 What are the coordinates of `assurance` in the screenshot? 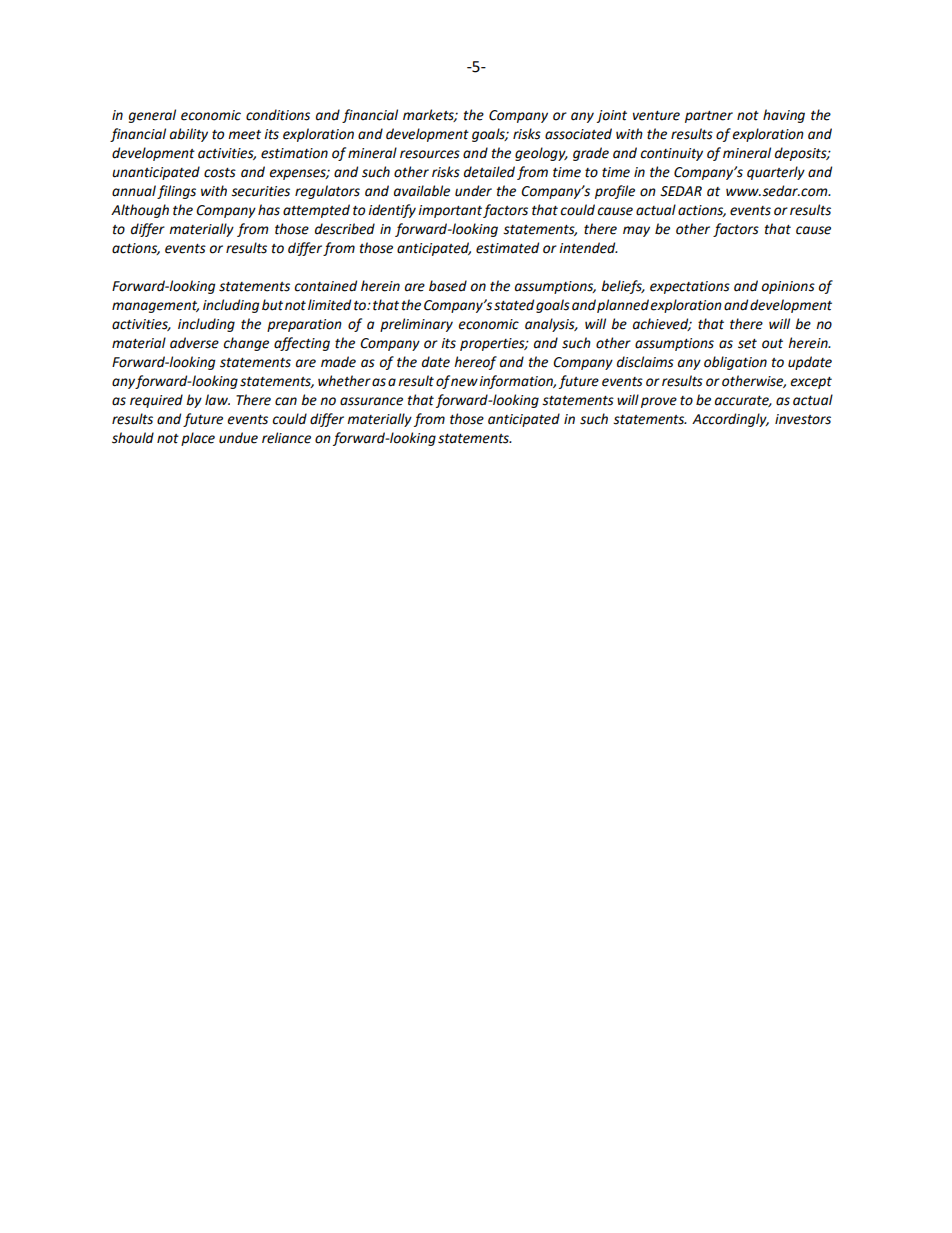 It's located at (371, 401).
